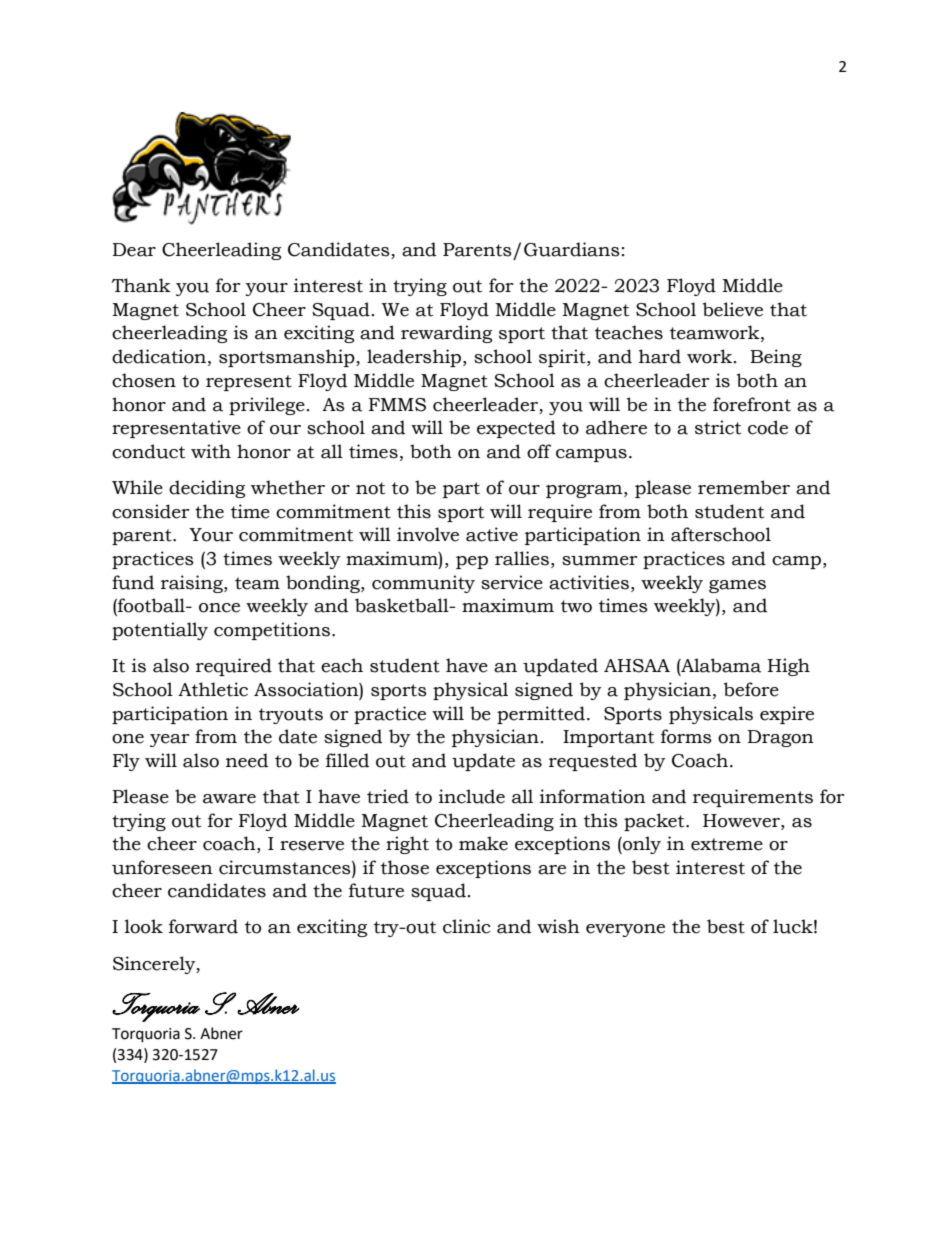  Describe the element at coordinates (737, 586) in the screenshot. I see `games` at that location.
